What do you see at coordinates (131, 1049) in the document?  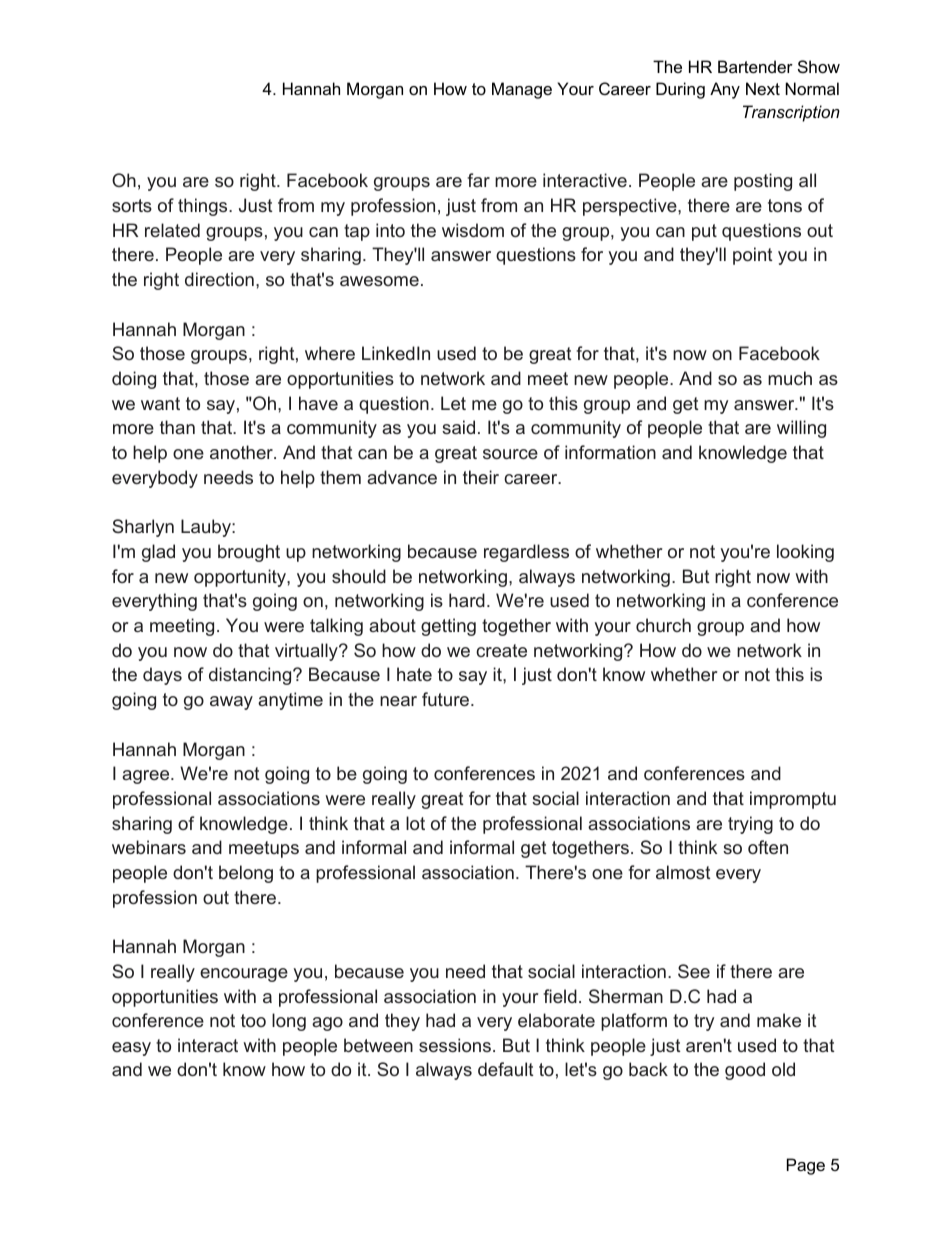 I see `easy` at bounding box center [131, 1049].
